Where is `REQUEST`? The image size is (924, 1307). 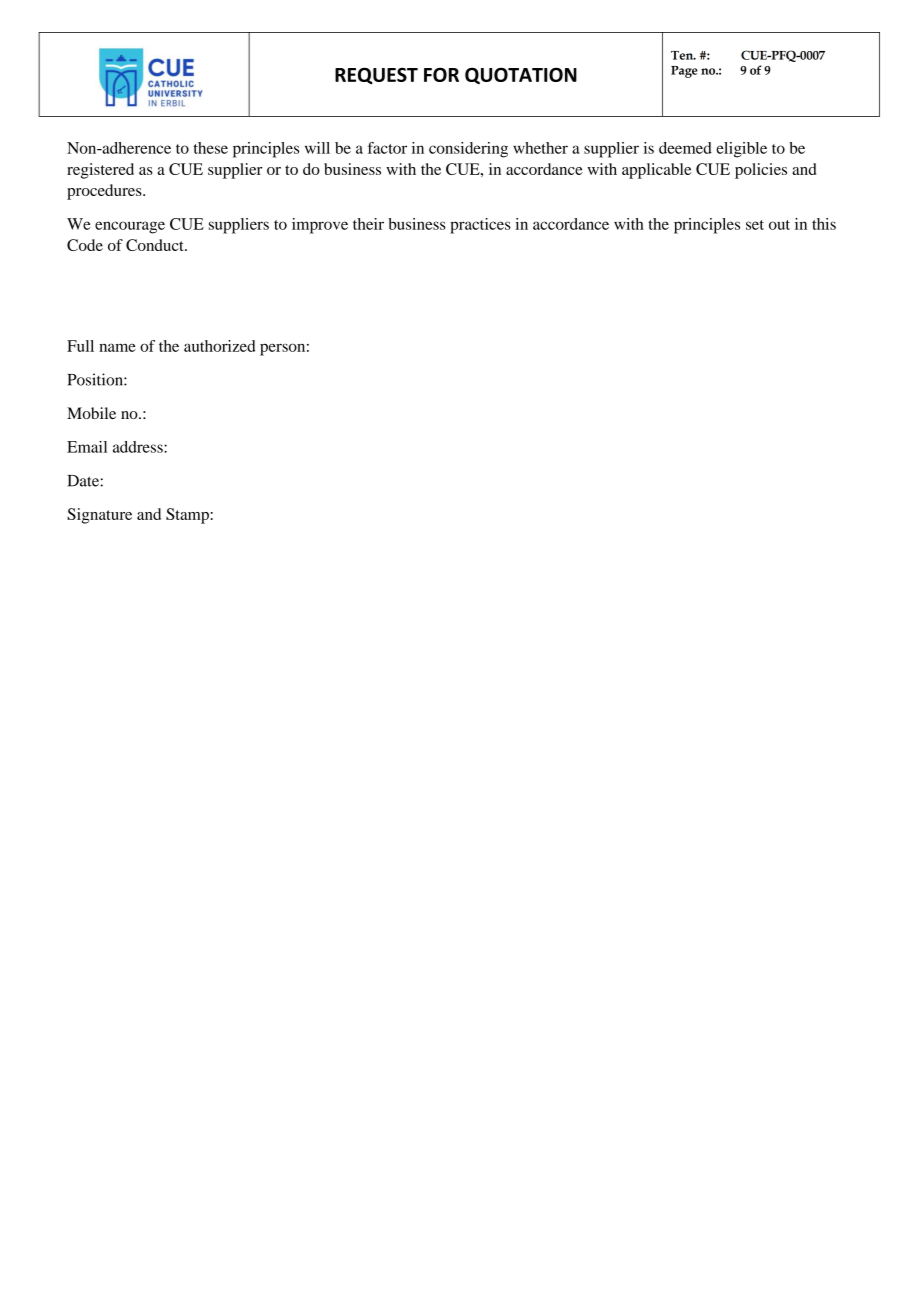
REQUEST is located at coordinates (376, 76).
